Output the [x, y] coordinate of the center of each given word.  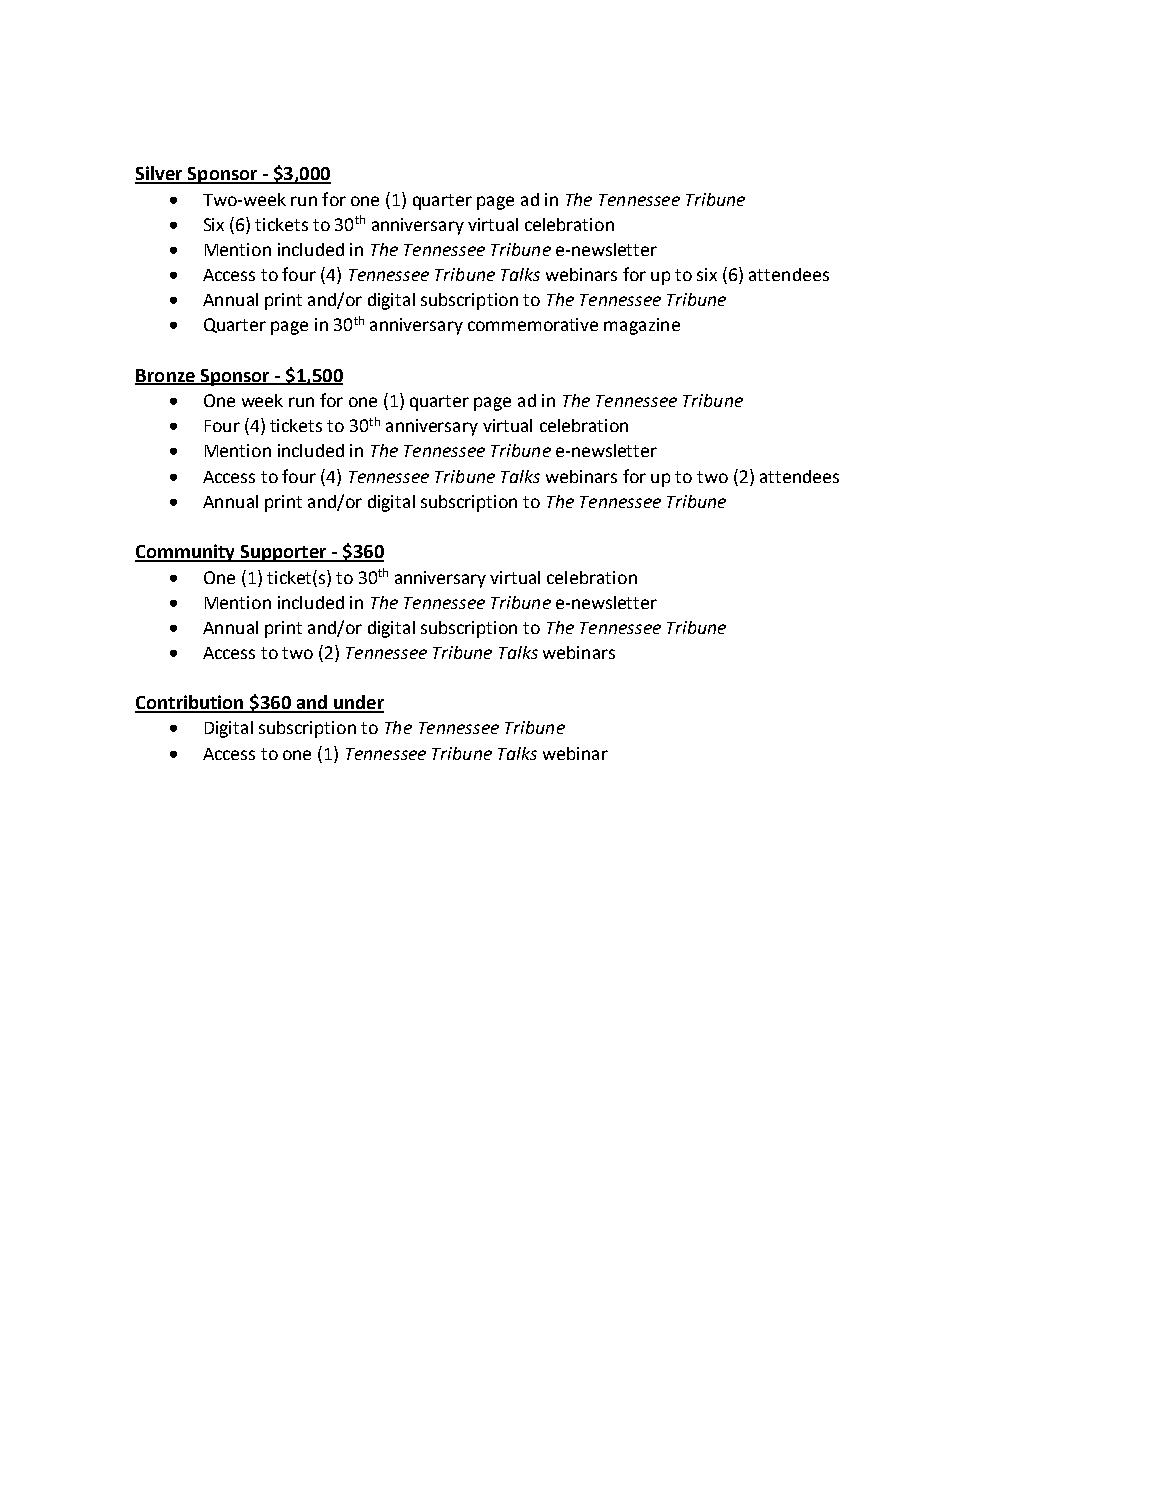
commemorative [533, 324]
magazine [642, 326]
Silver [160, 174]
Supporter [283, 553]
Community [186, 553]
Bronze [166, 376]
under [358, 703]
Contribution [190, 703]
